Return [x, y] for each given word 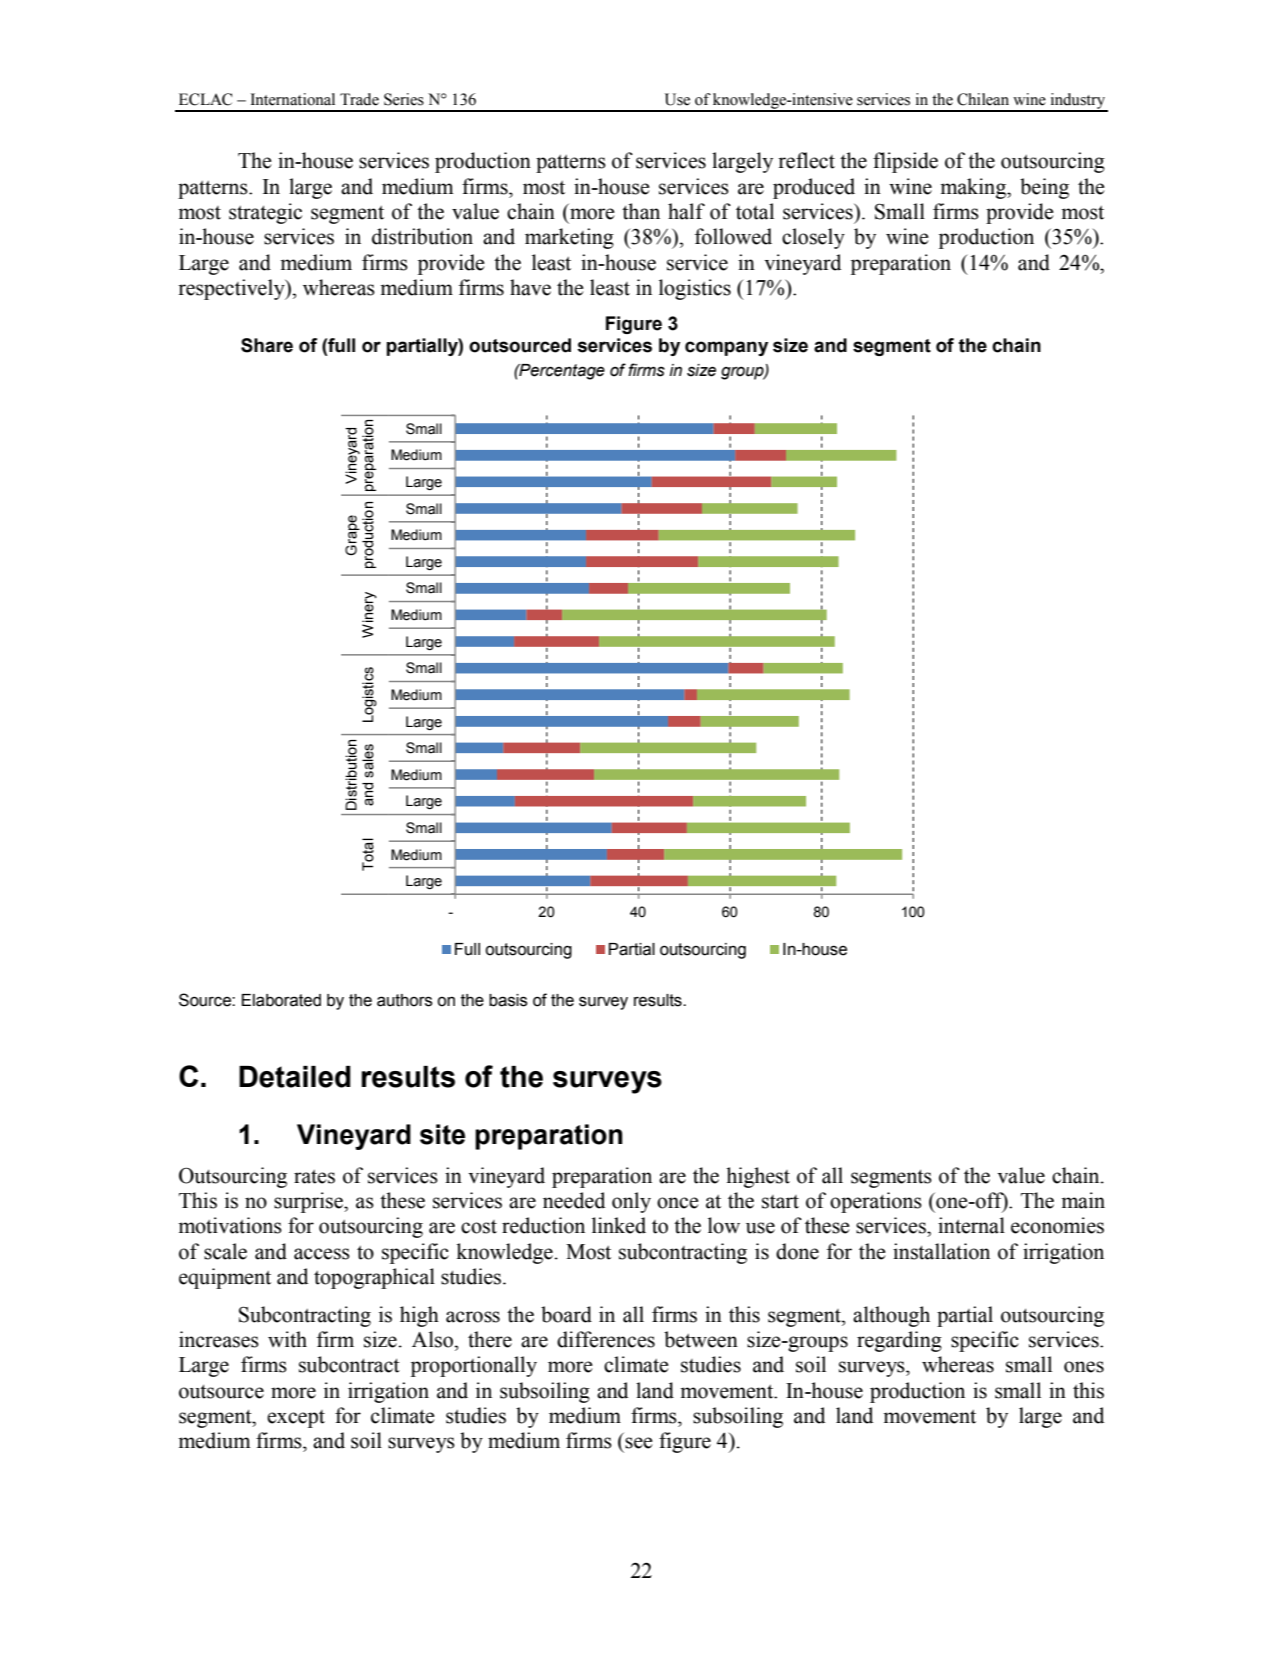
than [641, 211]
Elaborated [281, 1000]
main [1083, 1200]
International [293, 99]
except [296, 1419]
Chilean [983, 99]
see [639, 1443]
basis [508, 1000]
